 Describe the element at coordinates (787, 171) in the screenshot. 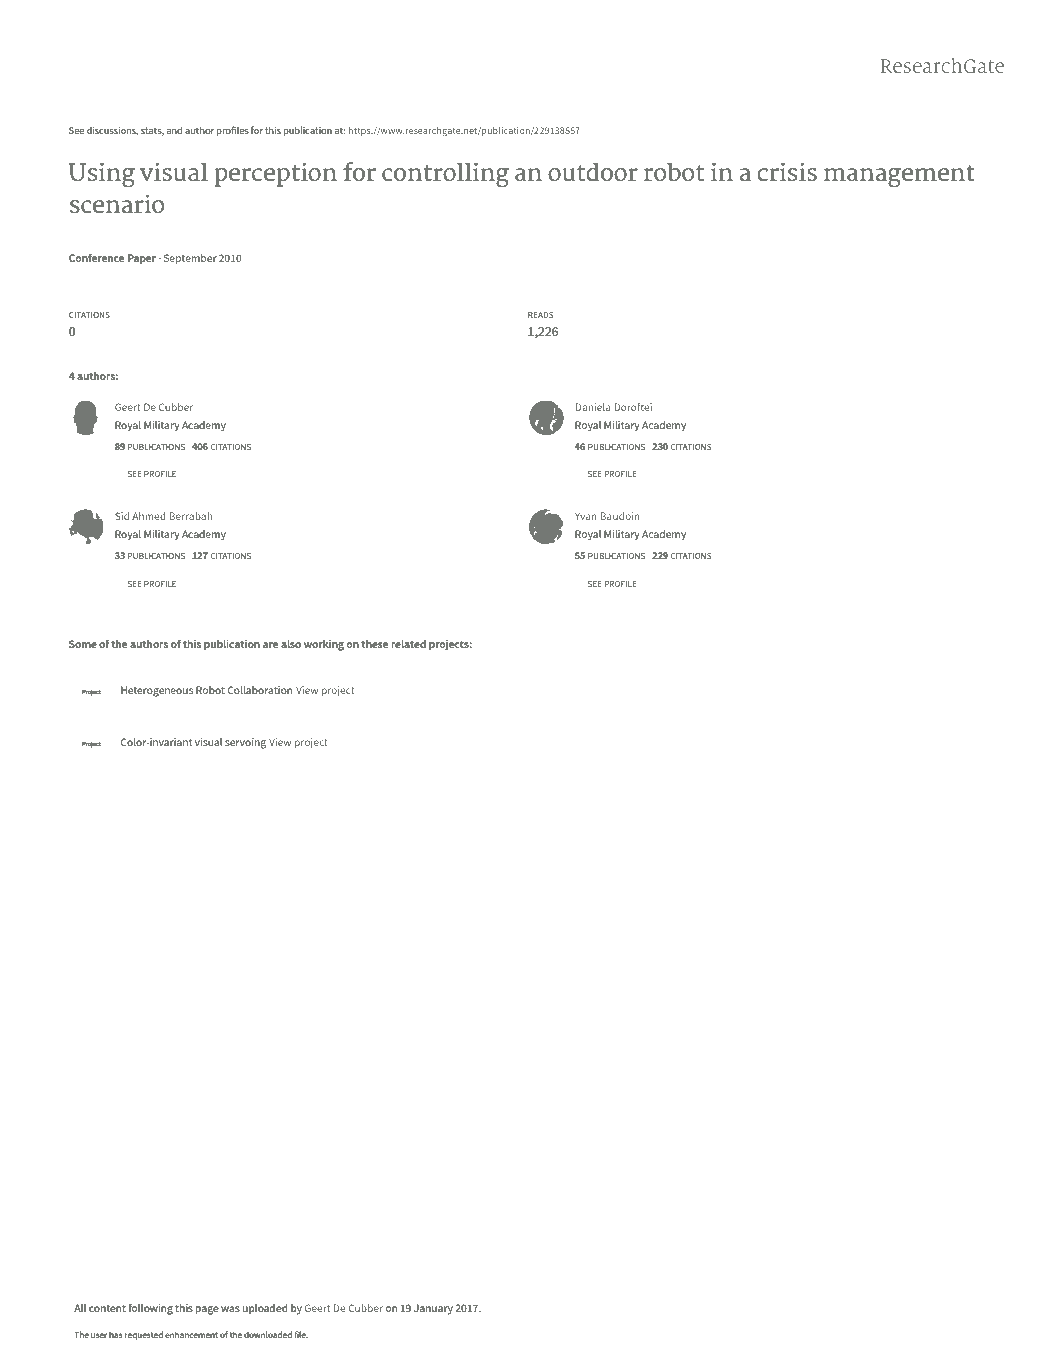

I see `crisis` at that location.
